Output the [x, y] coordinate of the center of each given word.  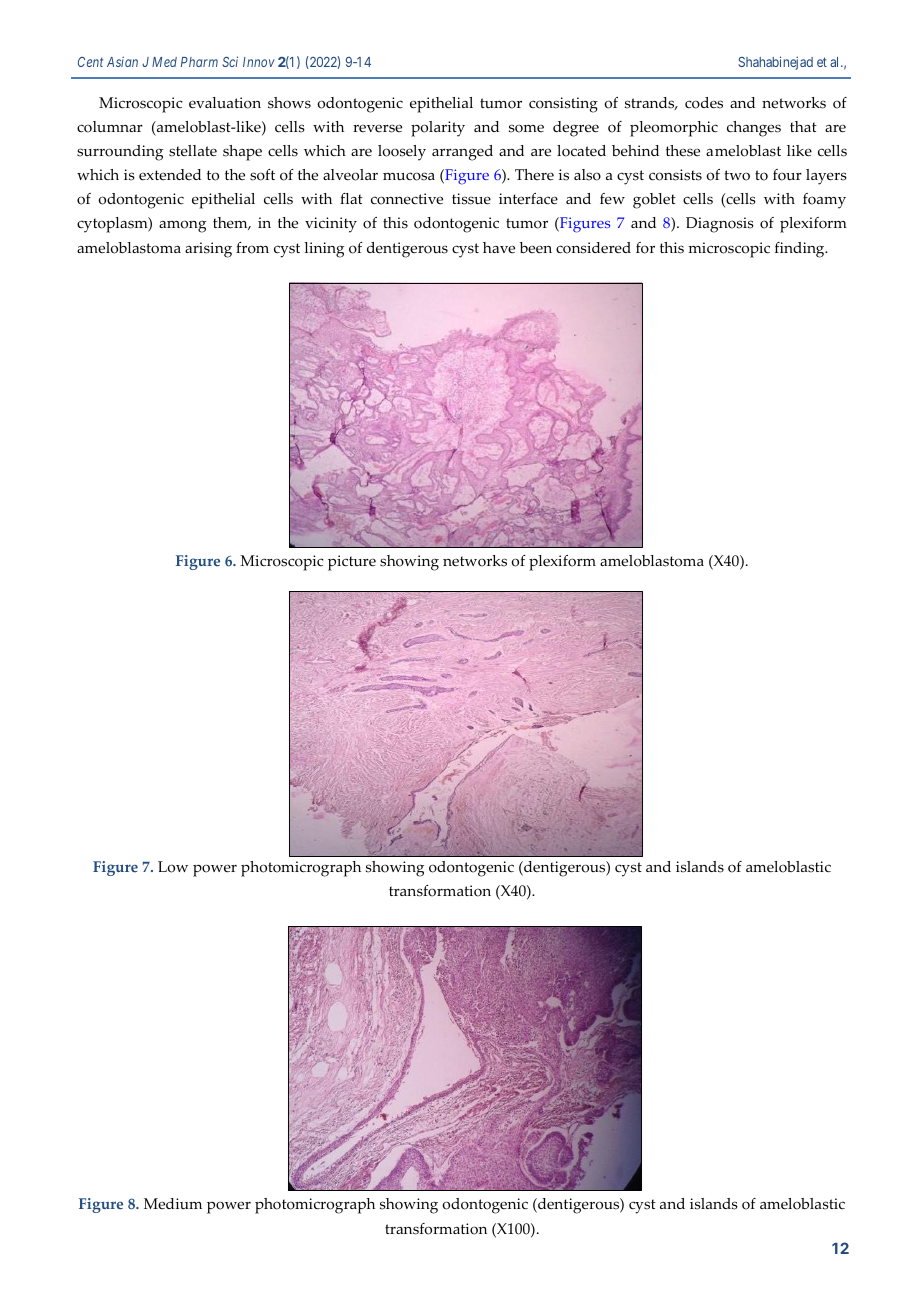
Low [173, 867]
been [535, 248]
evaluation [225, 103]
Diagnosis [720, 225]
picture [352, 563]
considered [593, 248]
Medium [173, 1203]
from [252, 248]
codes [704, 103]
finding [801, 250]
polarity [438, 129]
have [499, 247]
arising [208, 250]
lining [324, 250]
